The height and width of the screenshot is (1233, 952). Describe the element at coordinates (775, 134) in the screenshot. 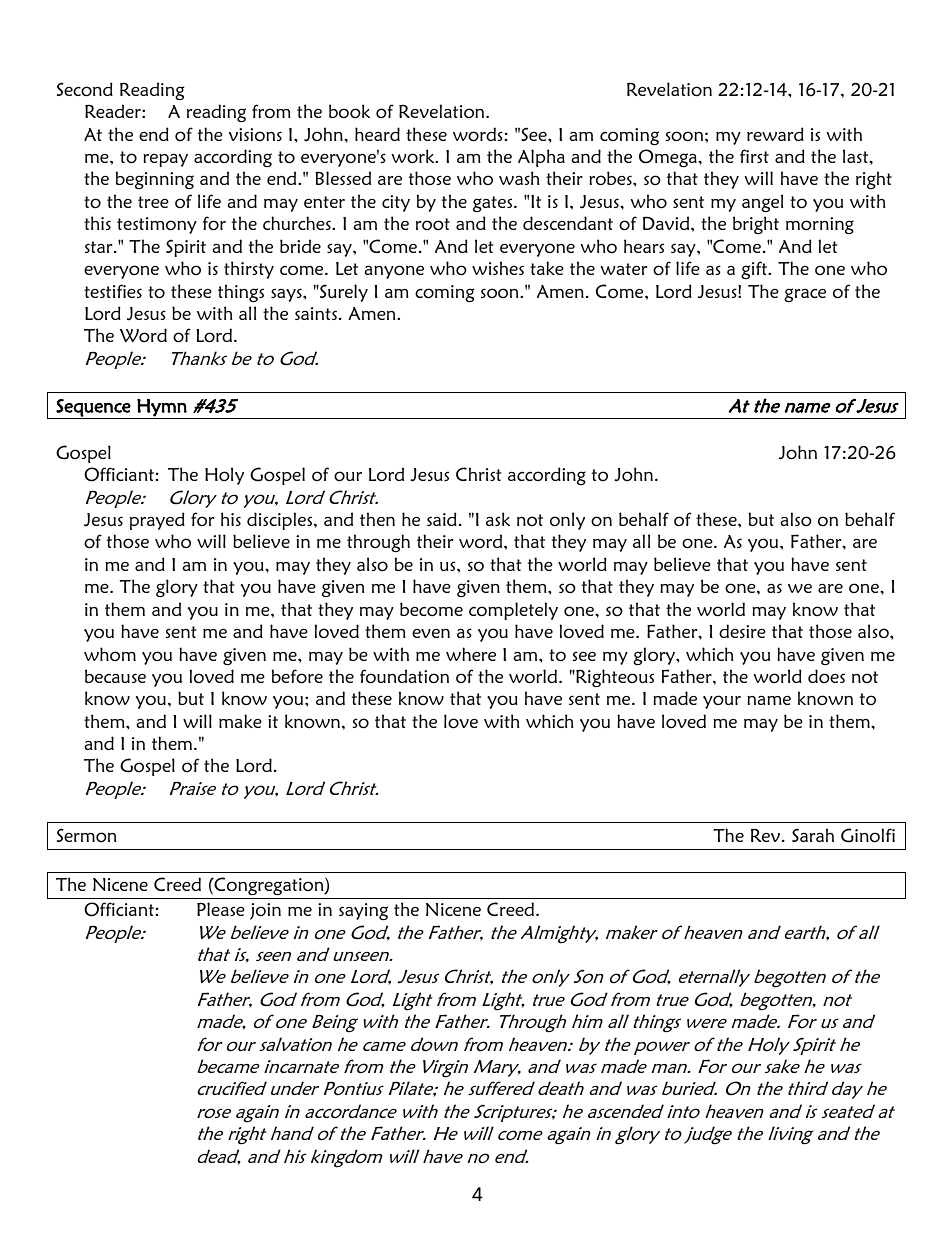

I see `reward` at that location.
